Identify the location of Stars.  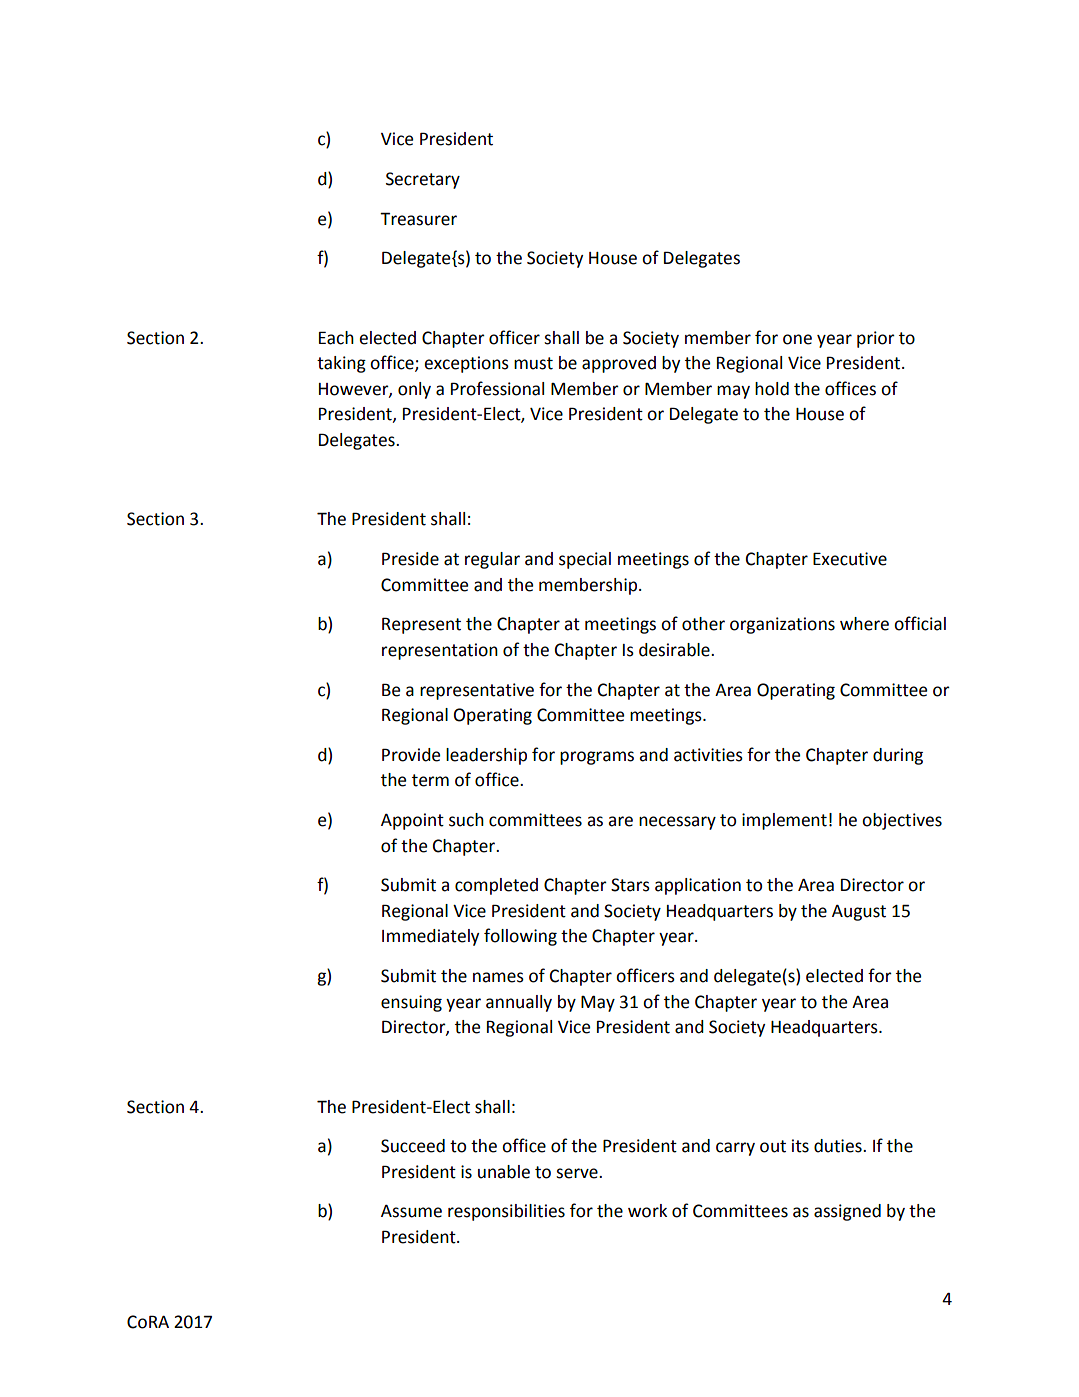
(630, 885).
